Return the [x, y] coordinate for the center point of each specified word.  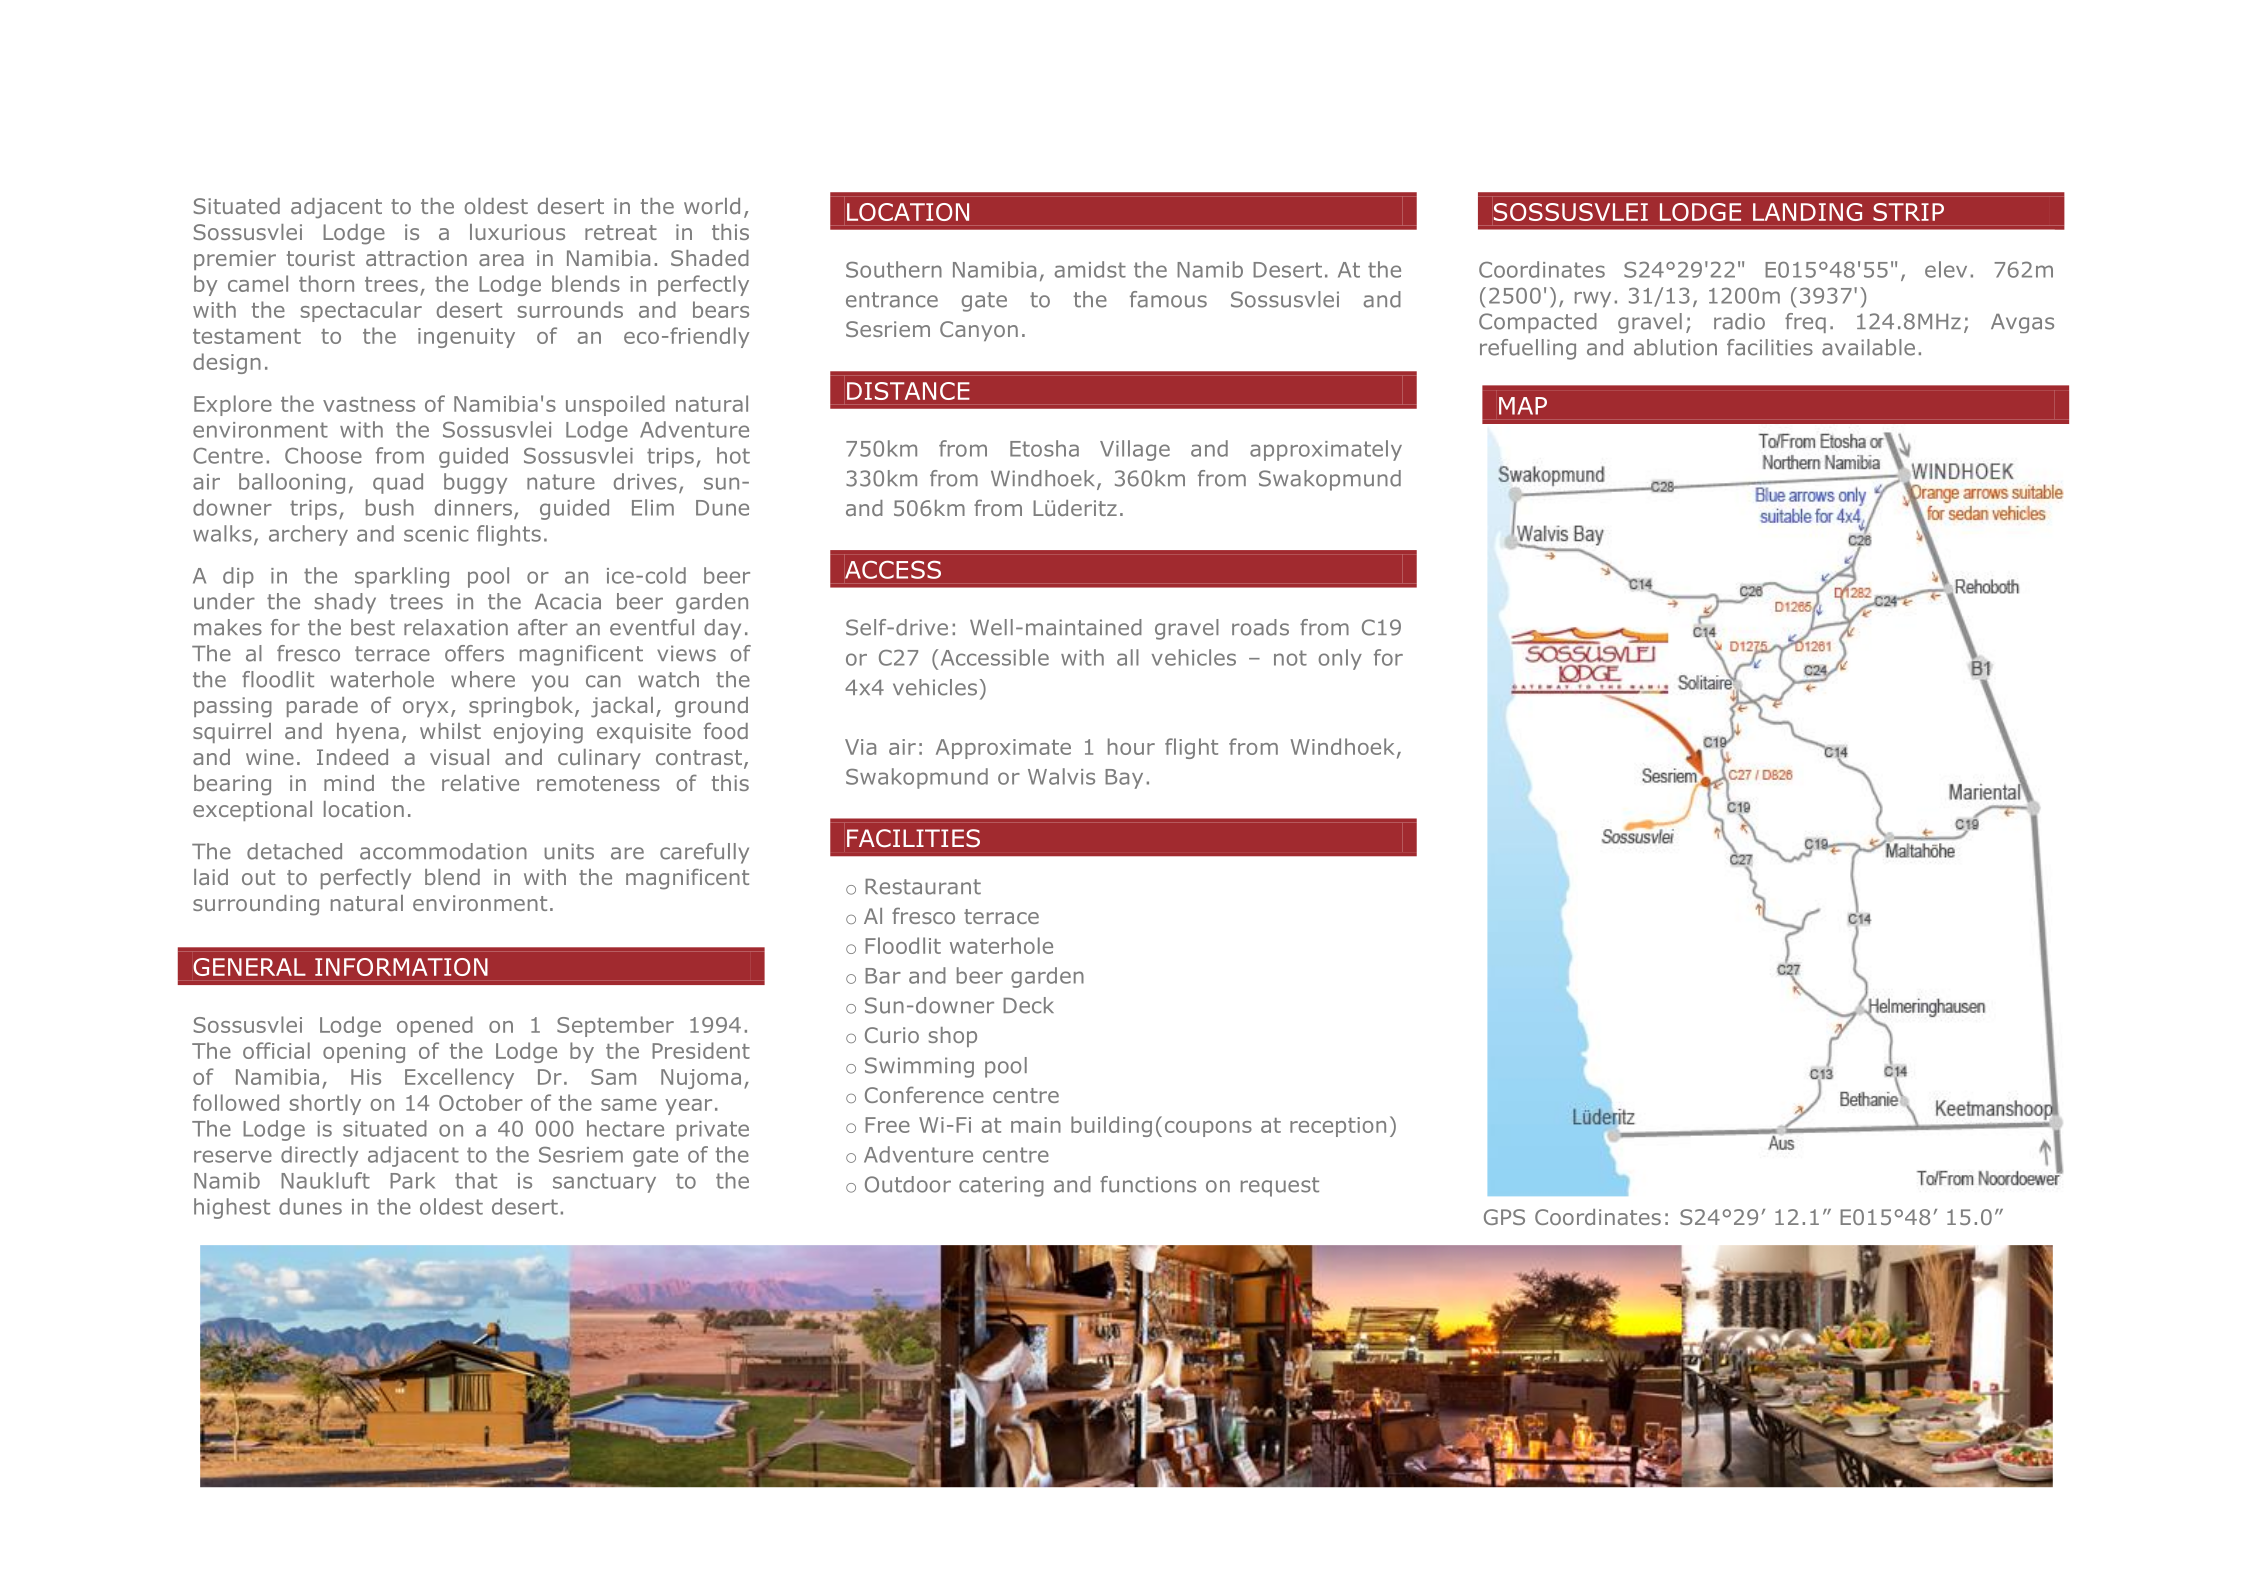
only [1340, 659]
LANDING [1807, 212]
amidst [1090, 269]
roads [1260, 627]
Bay [1124, 779]
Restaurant [923, 887]
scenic [436, 534]
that [476, 1180]
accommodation [443, 851]
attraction [416, 258]
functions [1148, 1184]
